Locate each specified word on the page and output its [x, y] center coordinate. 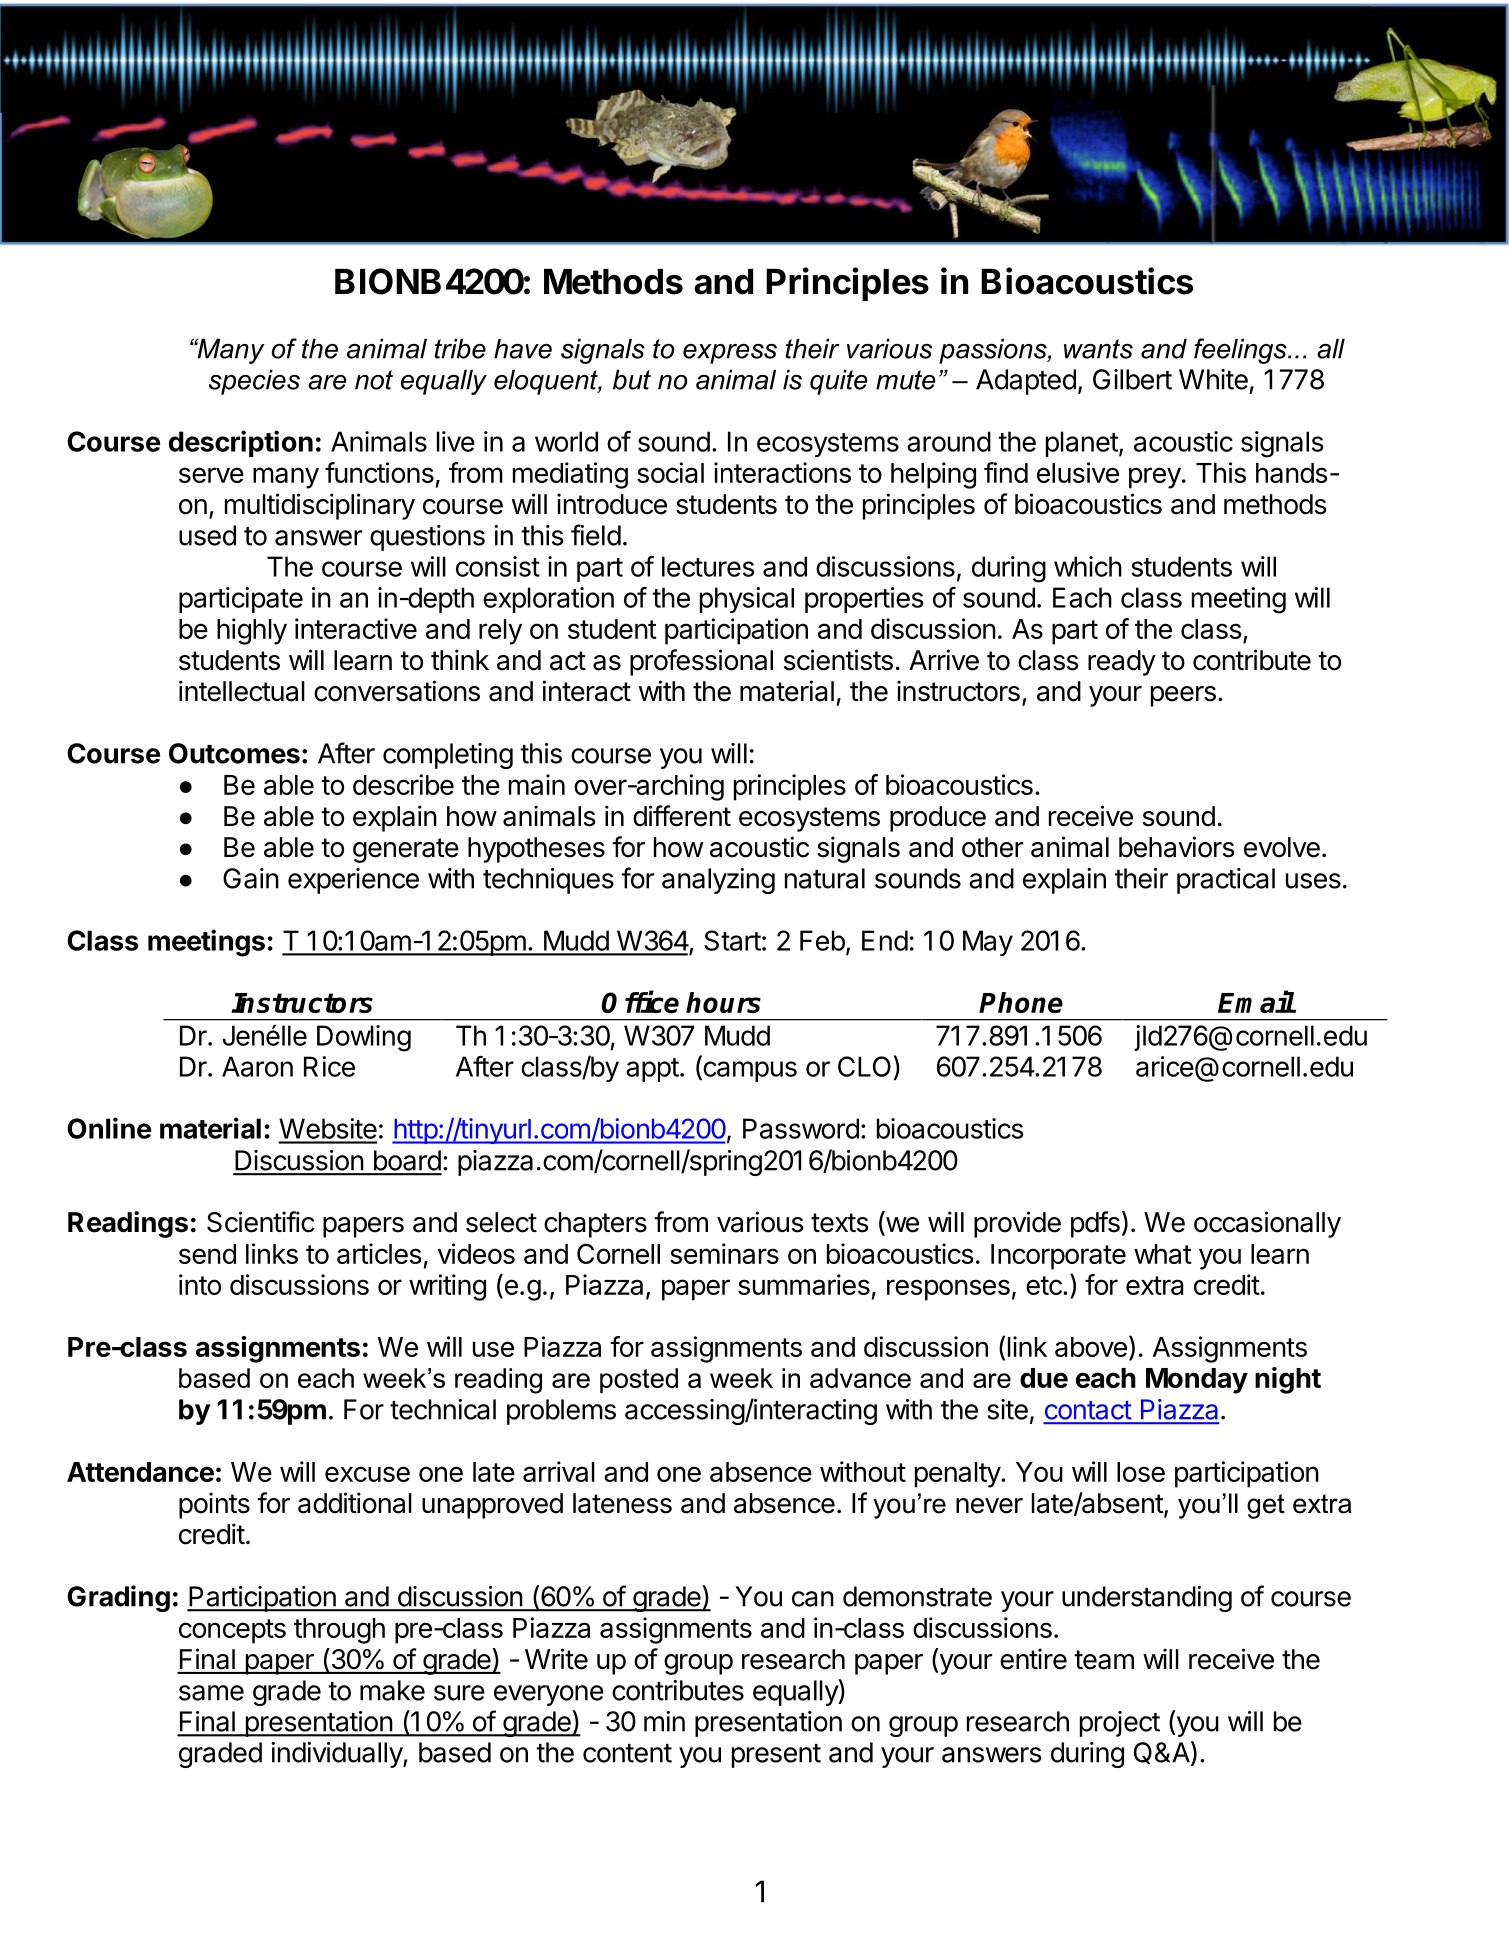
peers [1183, 696]
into [200, 1284]
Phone [1021, 1002]
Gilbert [1132, 379]
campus [749, 1071]
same [211, 1693]
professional [701, 662]
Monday [1197, 1381]
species [254, 382]
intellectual [242, 691]
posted [639, 1380]
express [730, 354]
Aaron [257, 1066]
